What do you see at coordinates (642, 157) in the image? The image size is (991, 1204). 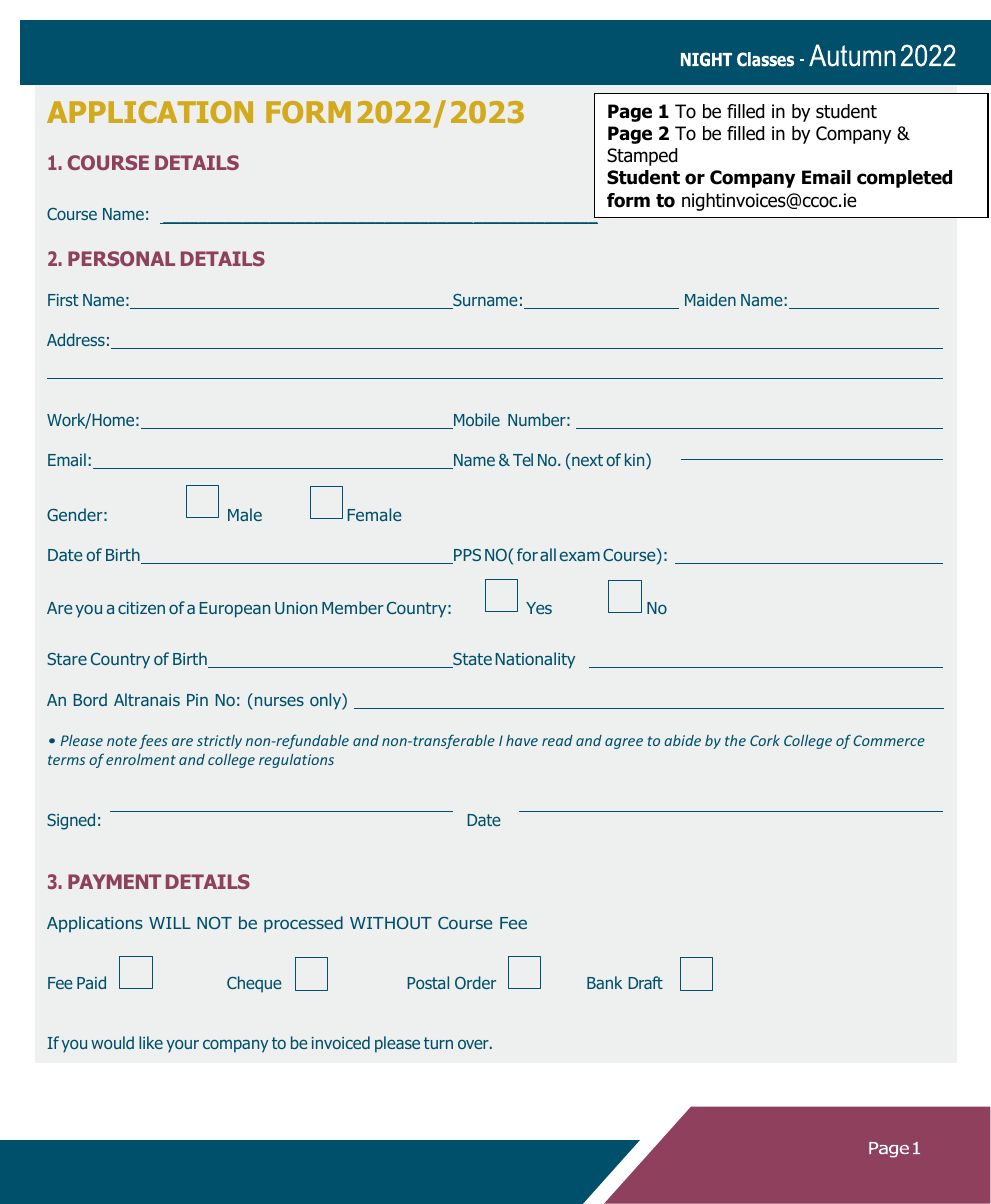 I see `Stamped` at bounding box center [642, 157].
